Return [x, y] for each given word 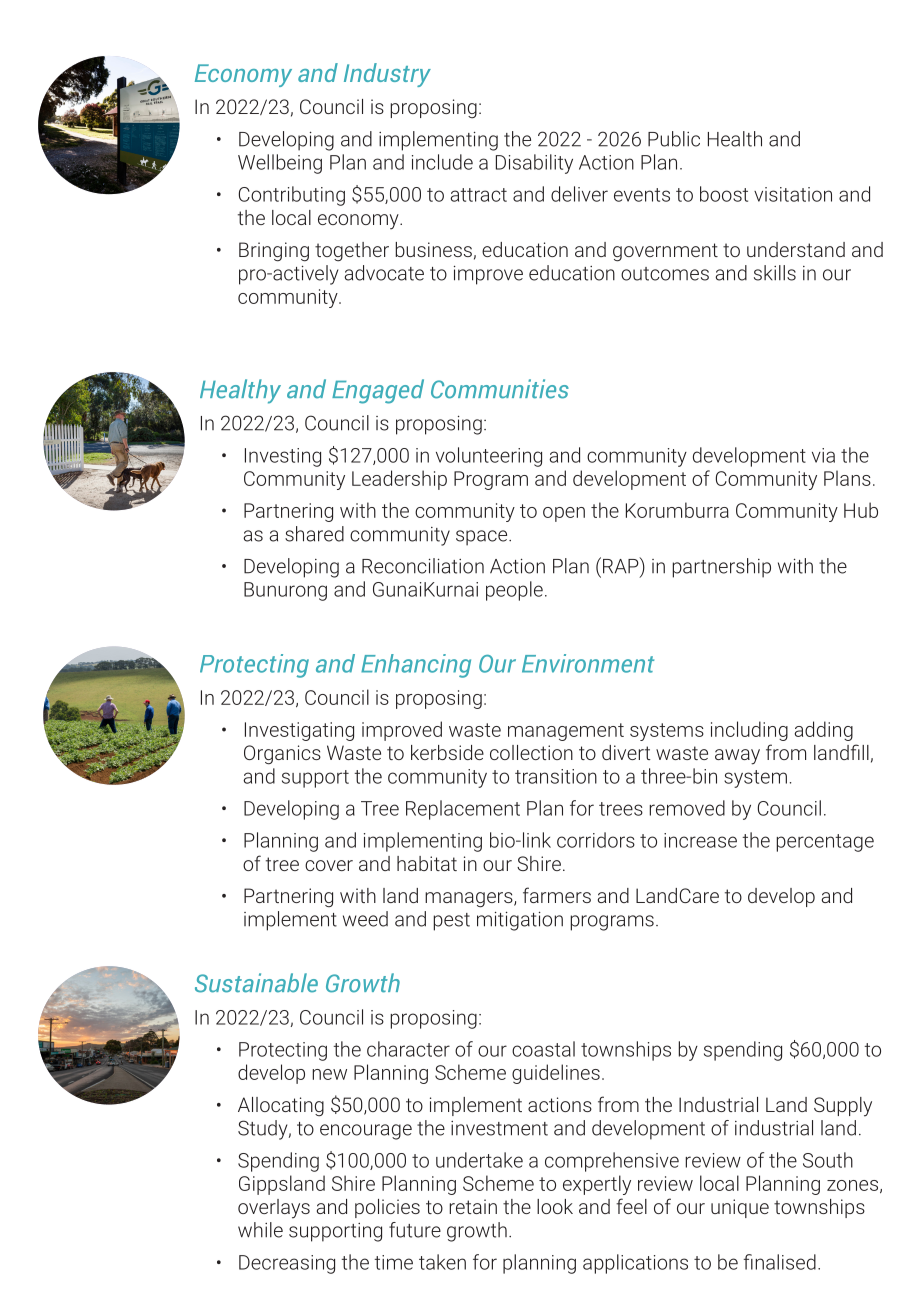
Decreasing [287, 1264]
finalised [779, 1262]
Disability [534, 164]
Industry [387, 75]
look [555, 1206]
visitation [793, 194]
